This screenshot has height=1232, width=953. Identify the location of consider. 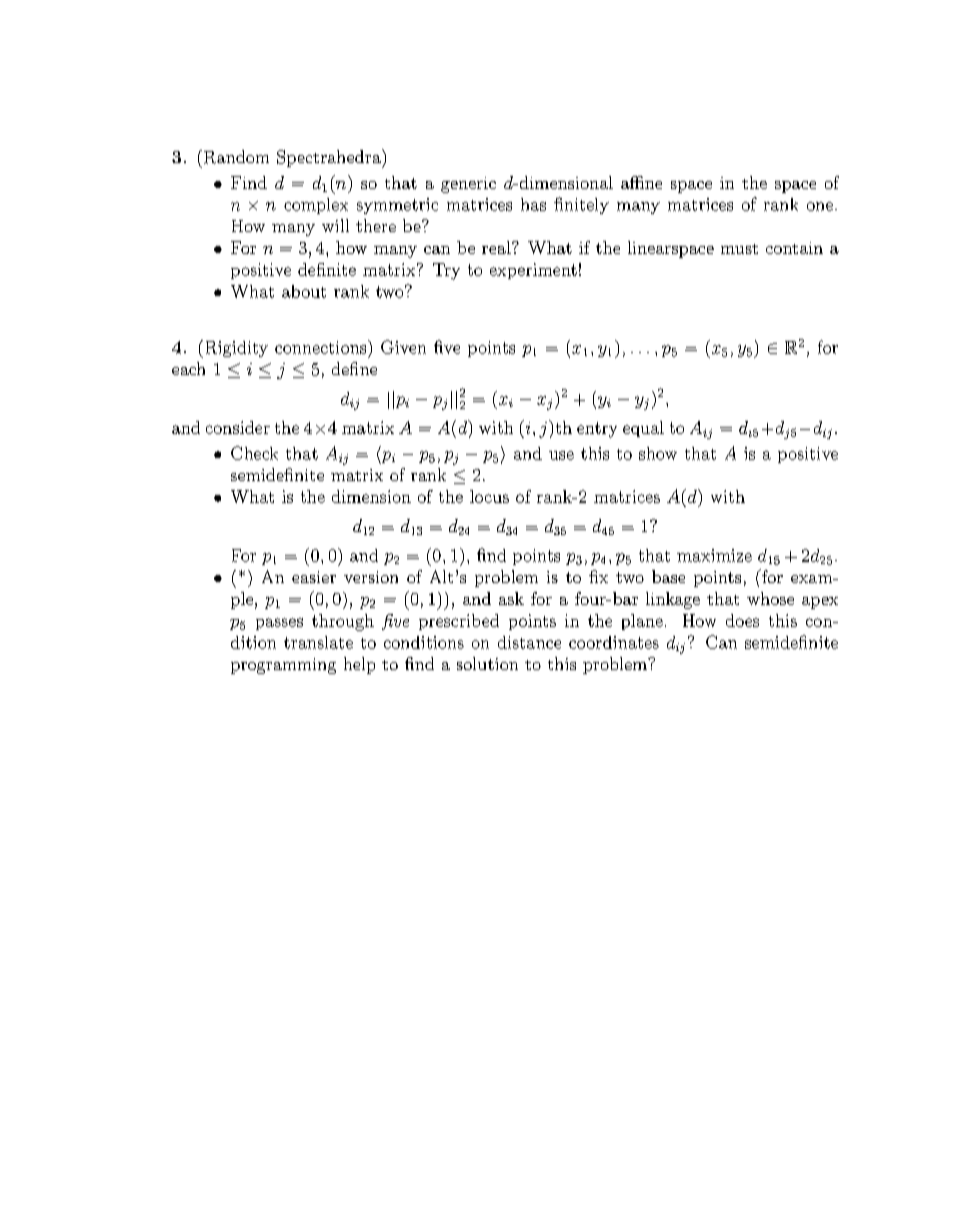
(238, 427).
